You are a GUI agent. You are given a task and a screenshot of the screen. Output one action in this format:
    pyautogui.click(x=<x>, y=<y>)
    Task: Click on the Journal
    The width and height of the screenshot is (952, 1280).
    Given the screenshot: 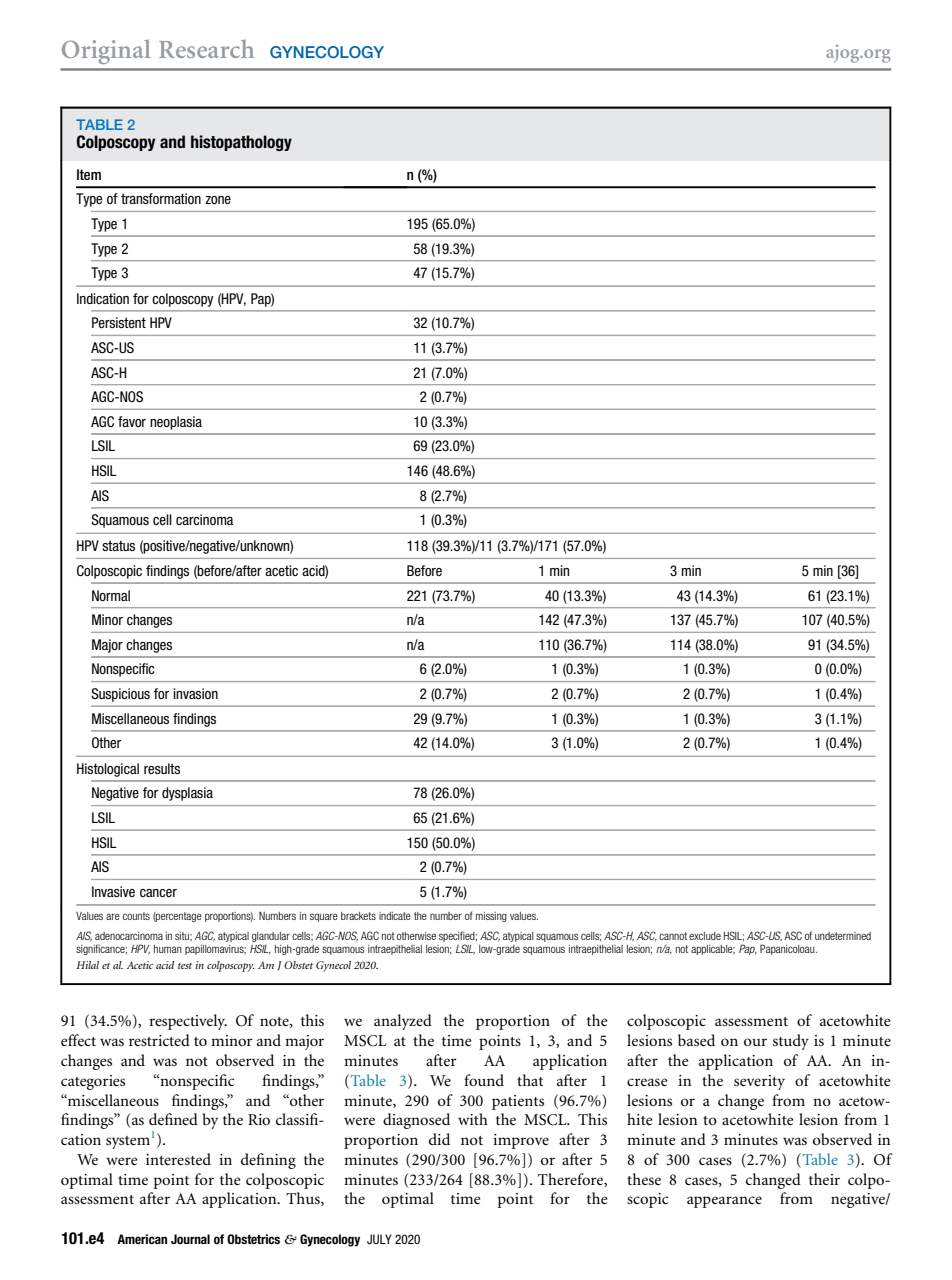 What is the action you would take?
    pyautogui.click(x=190, y=1239)
